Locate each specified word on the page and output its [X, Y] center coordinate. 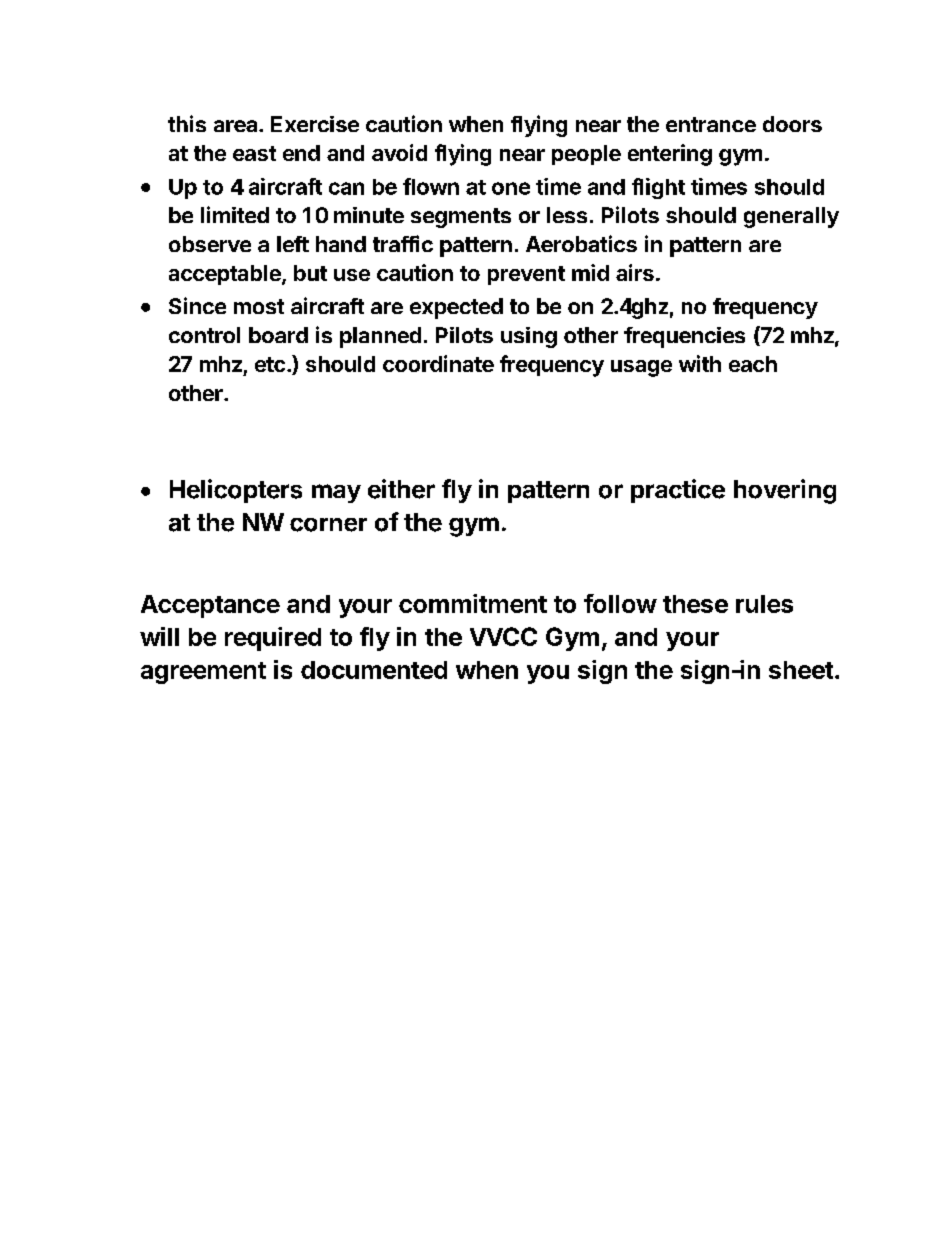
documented [374, 670]
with [700, 363]
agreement [203, 673]
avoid [399, 152]
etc [270, 364]
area [237, 126]
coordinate [438, 363]
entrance [711, 124]
